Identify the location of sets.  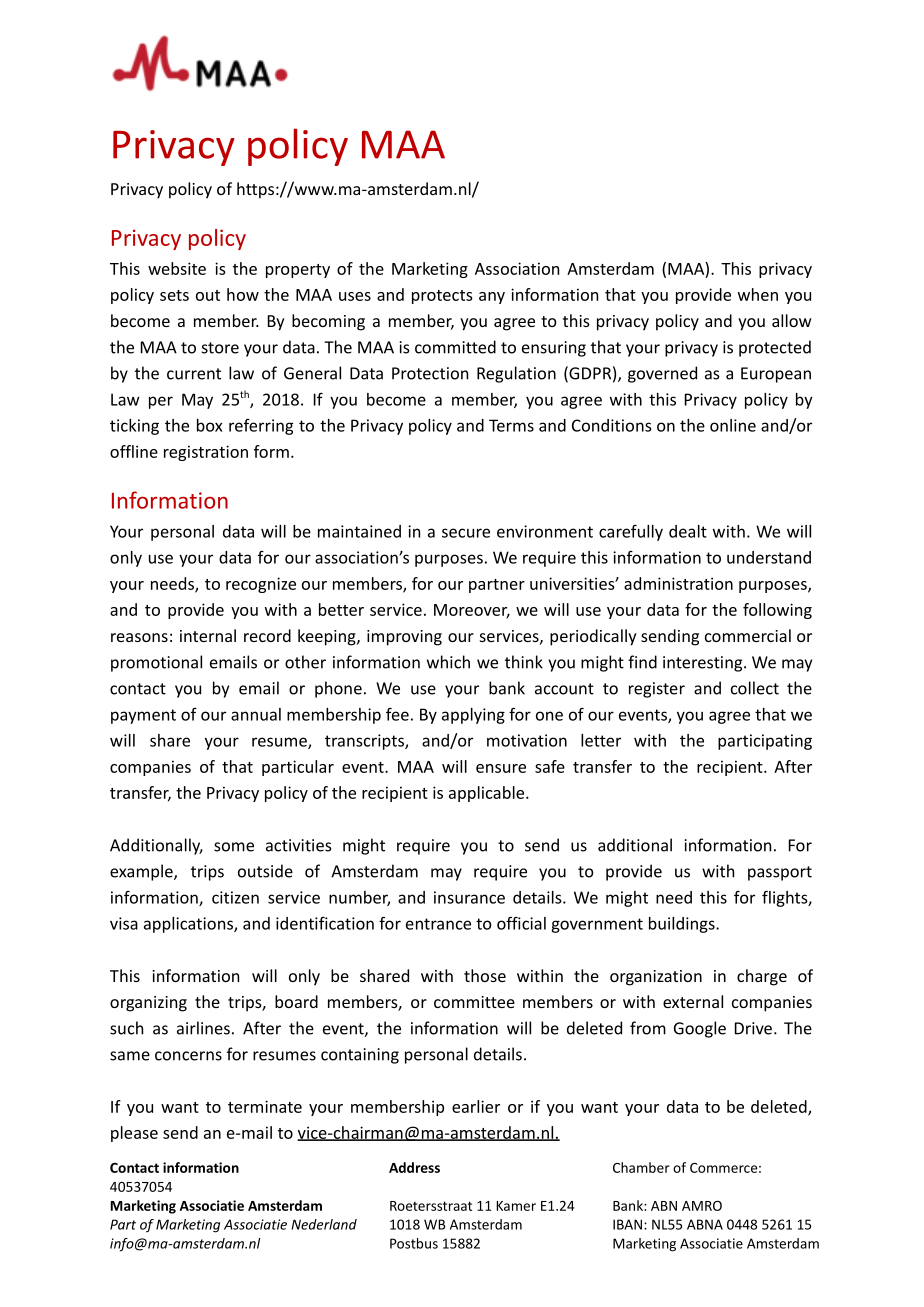
(174, 295).
